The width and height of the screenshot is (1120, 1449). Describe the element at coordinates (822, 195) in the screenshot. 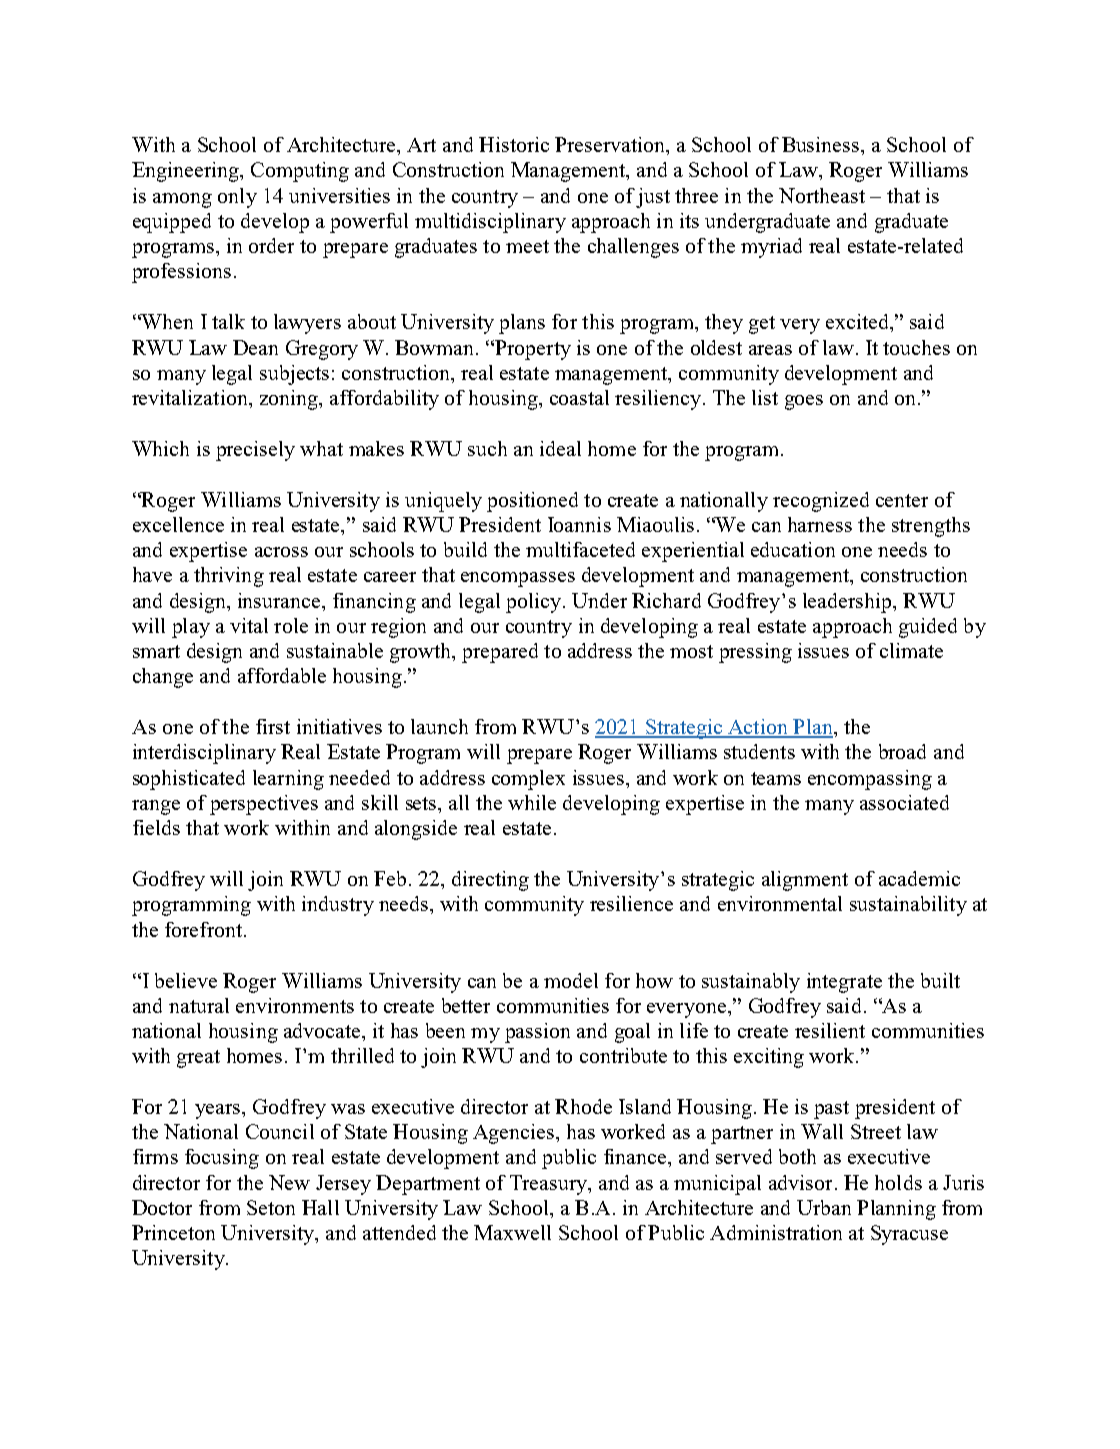

I see `Northeast` at that location.
